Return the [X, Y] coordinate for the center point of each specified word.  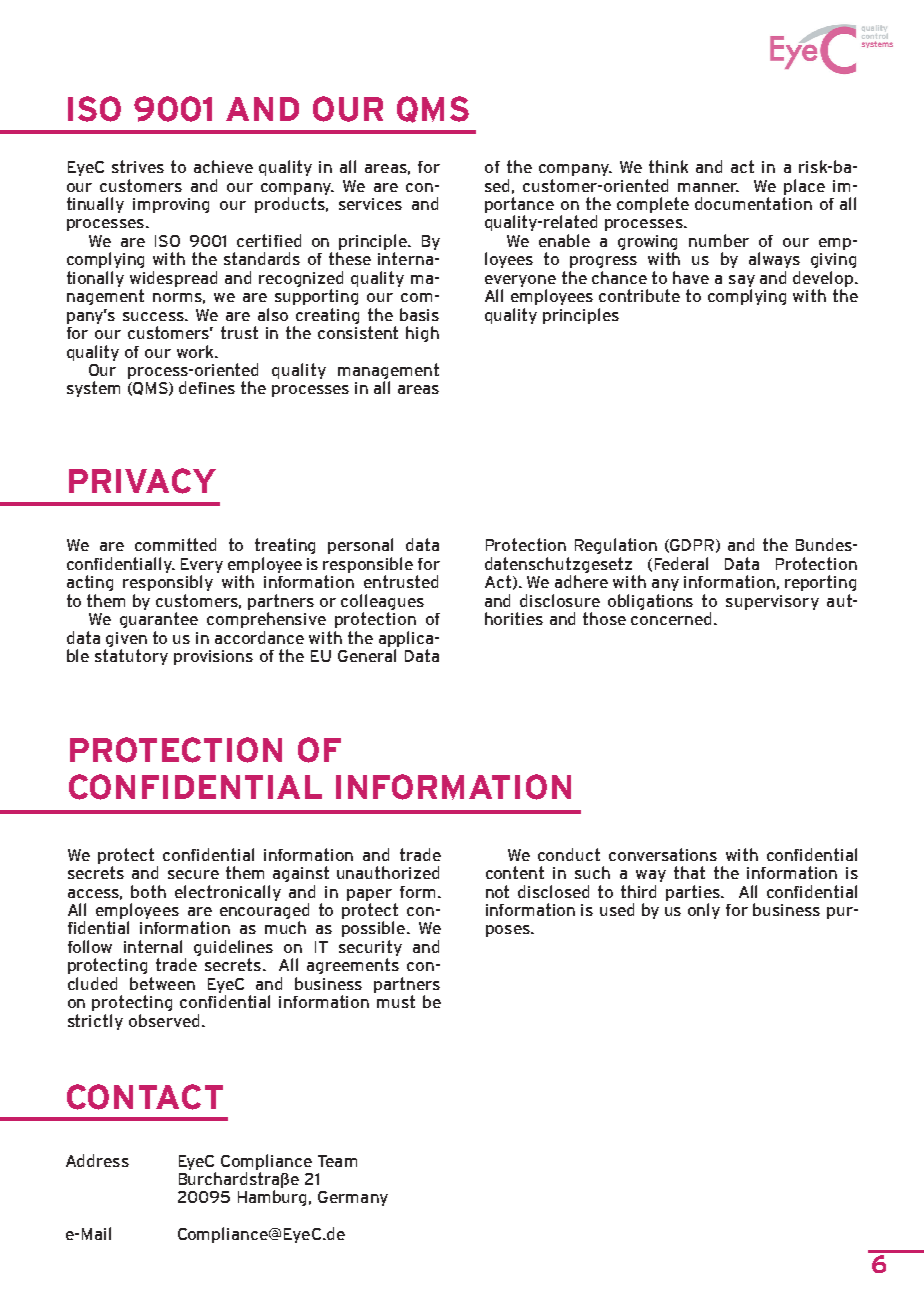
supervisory [772, 602]
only [704, 911]
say [742, 281]
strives [138, 166]
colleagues [382, 602]
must [396, 1001]
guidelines [233, 949]
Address [97, 1160]
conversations [663, 854]
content [515, 872]
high [422, 334]
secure [193, 874]
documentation [753, 203]
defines [207, 387]
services [370, 204]
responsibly [168, 583]
